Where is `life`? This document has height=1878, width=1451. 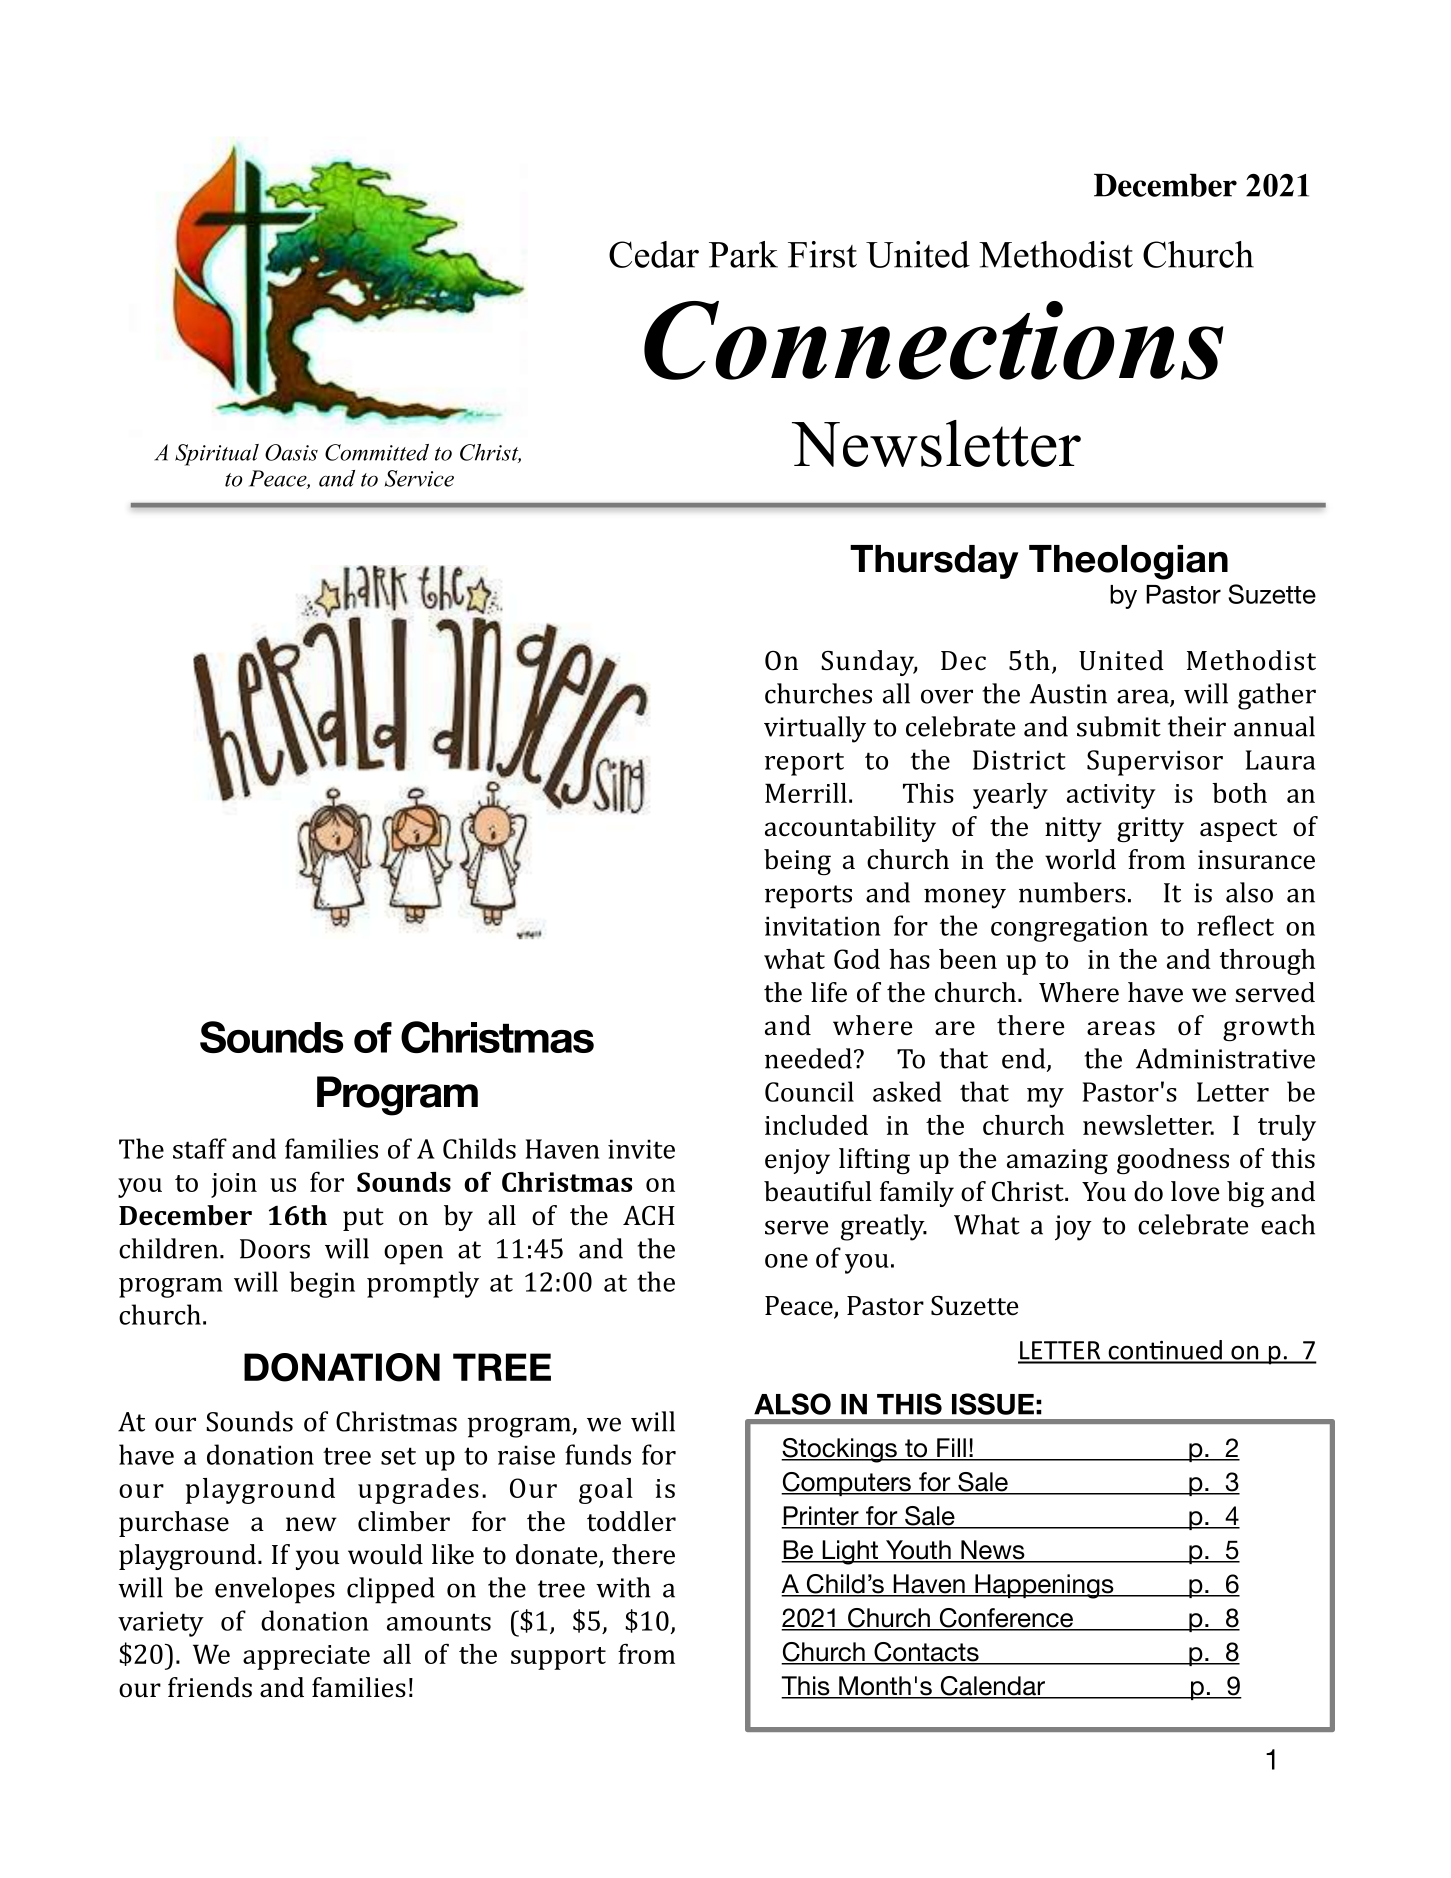
life is located at coordinates (829, 992).
